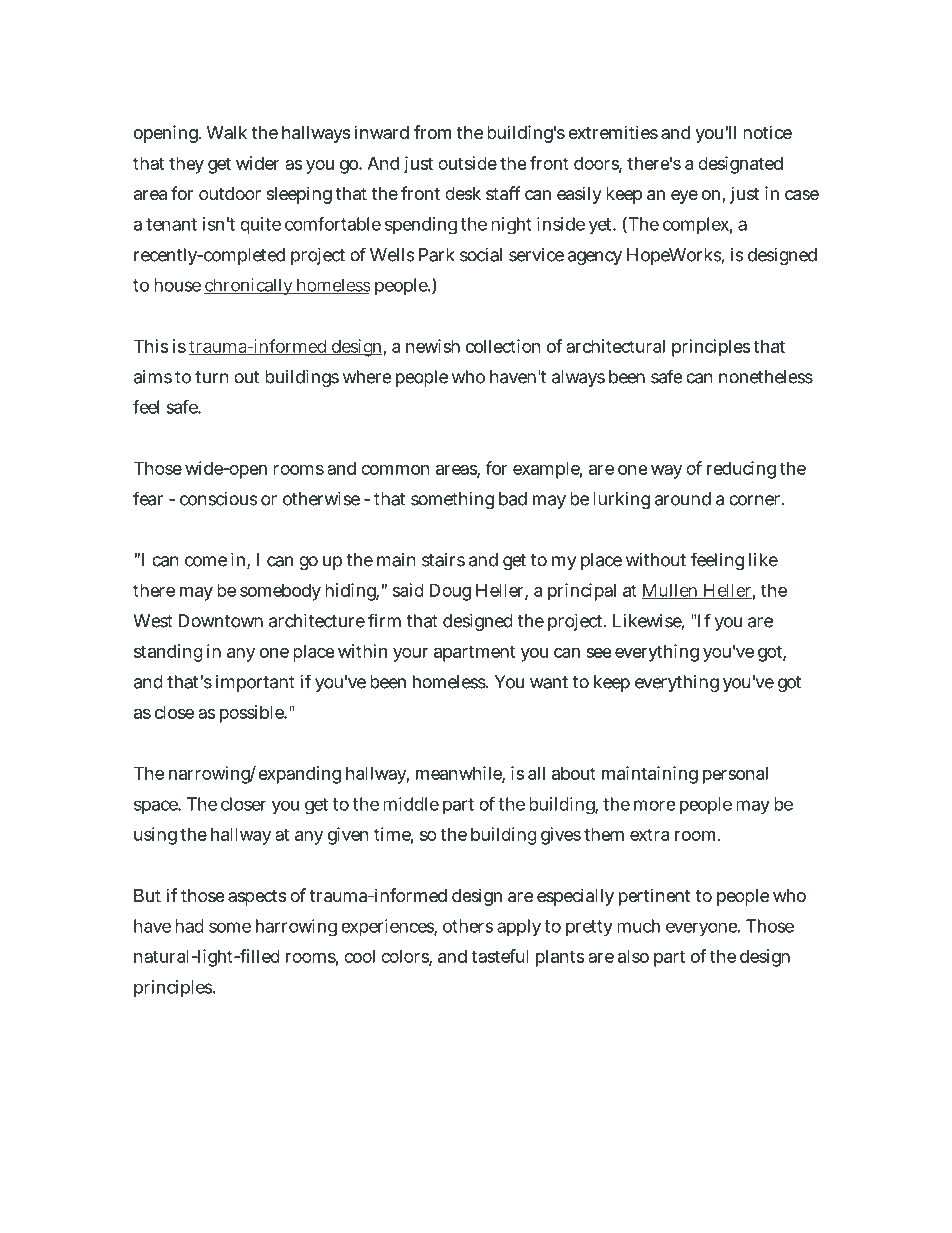 Image resolution: width=952 pixels, height=1233 pixels. Describe the element at coordinates (613, 132) in the screenshot. I see `extremities` at that location.
